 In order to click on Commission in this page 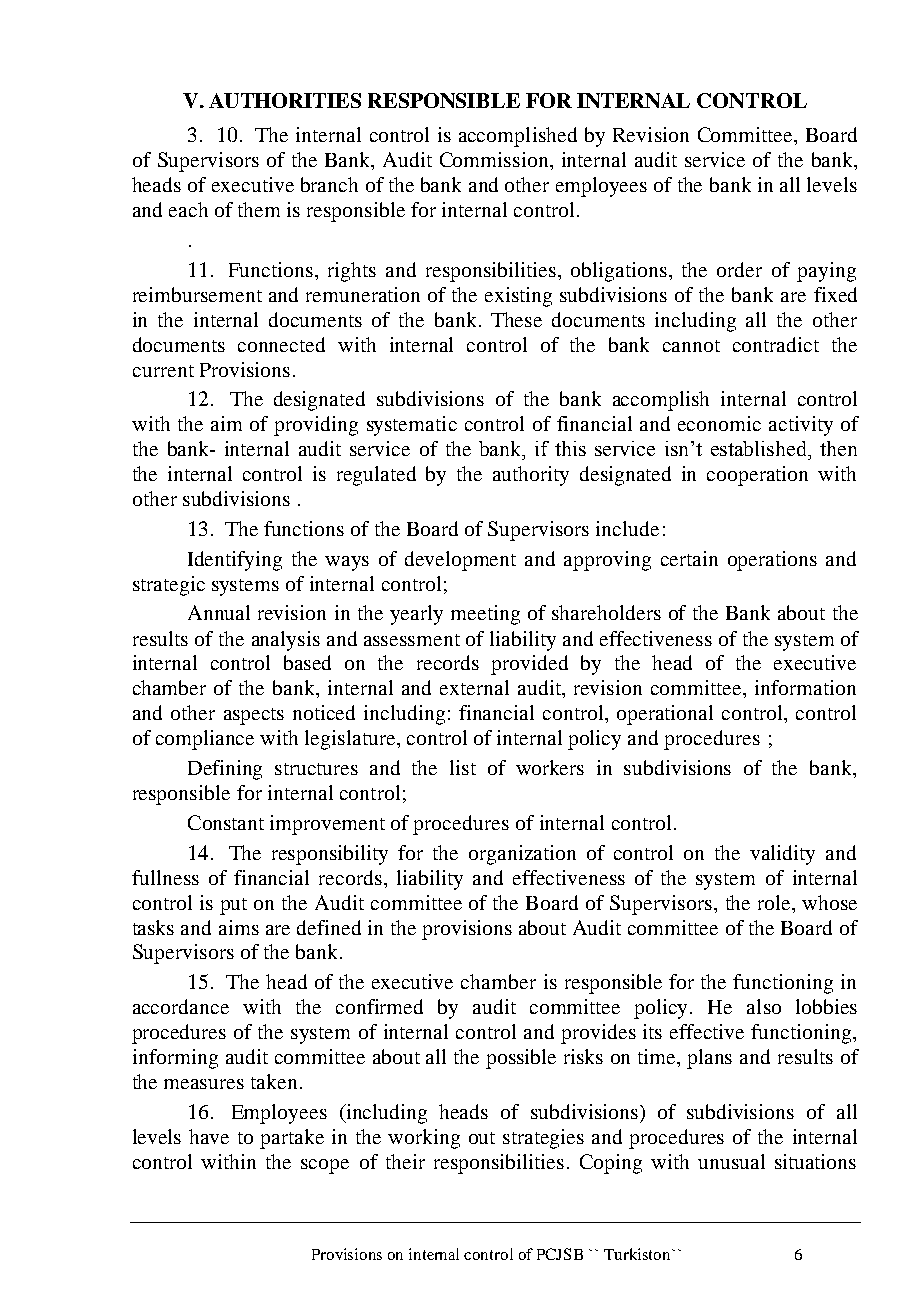, I will do `click(495, 159)`.
